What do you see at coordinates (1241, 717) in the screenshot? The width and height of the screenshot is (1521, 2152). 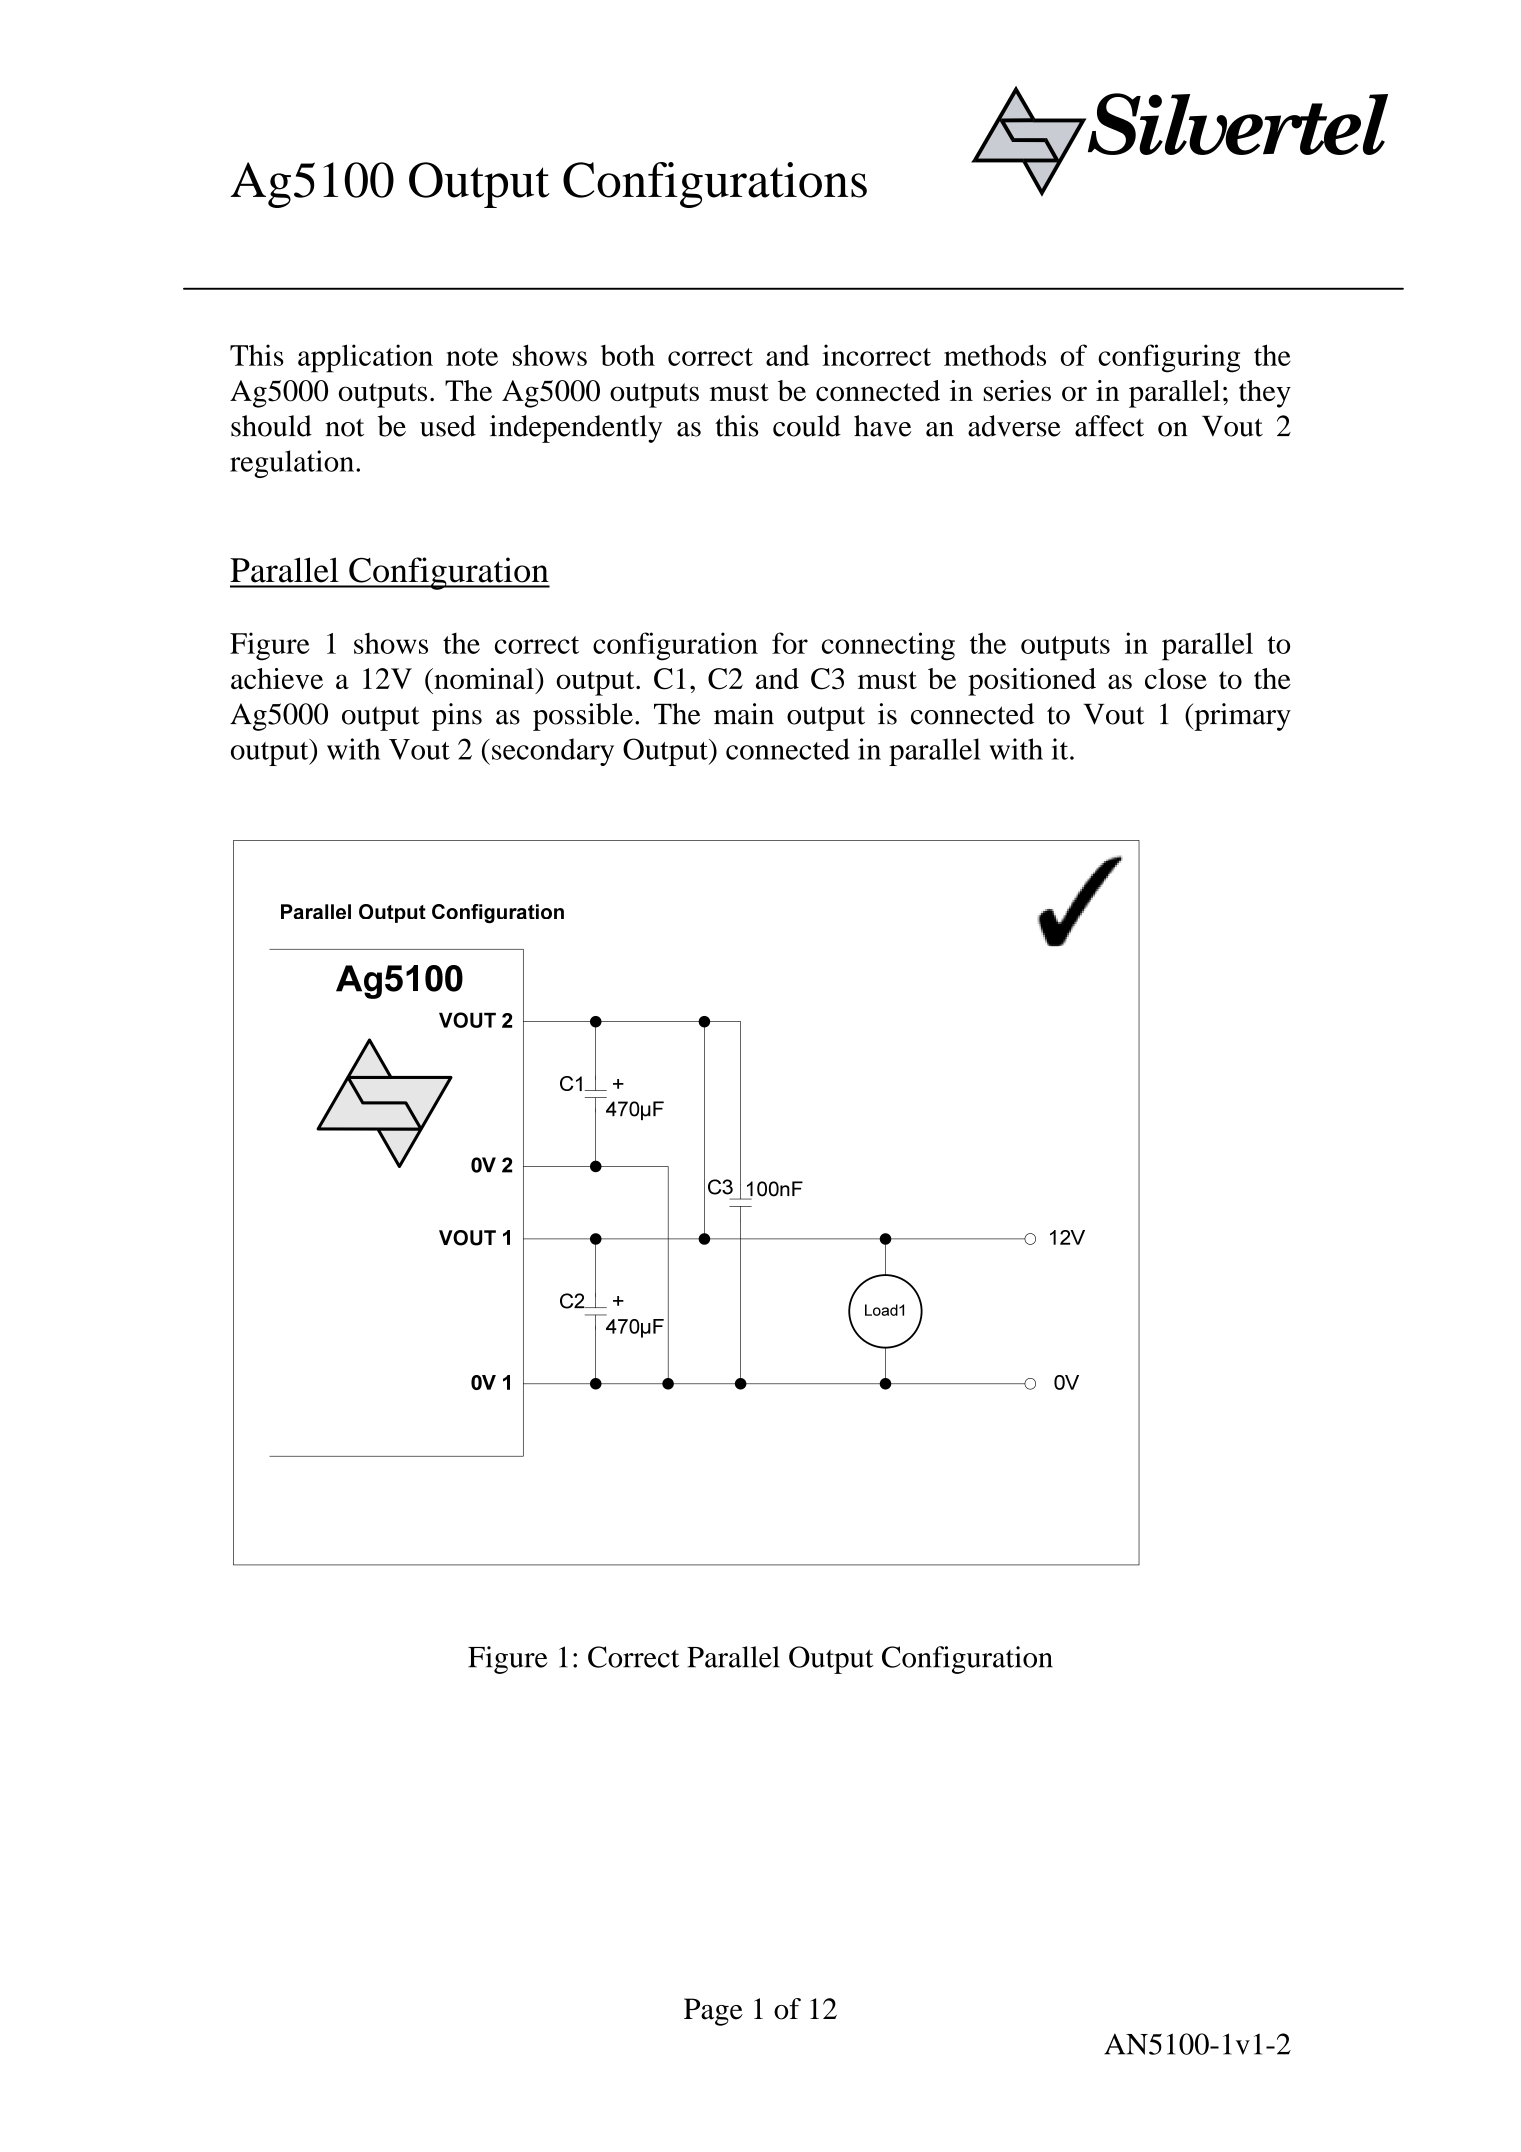 I see `primary` at bounding box center [1241, 717].
